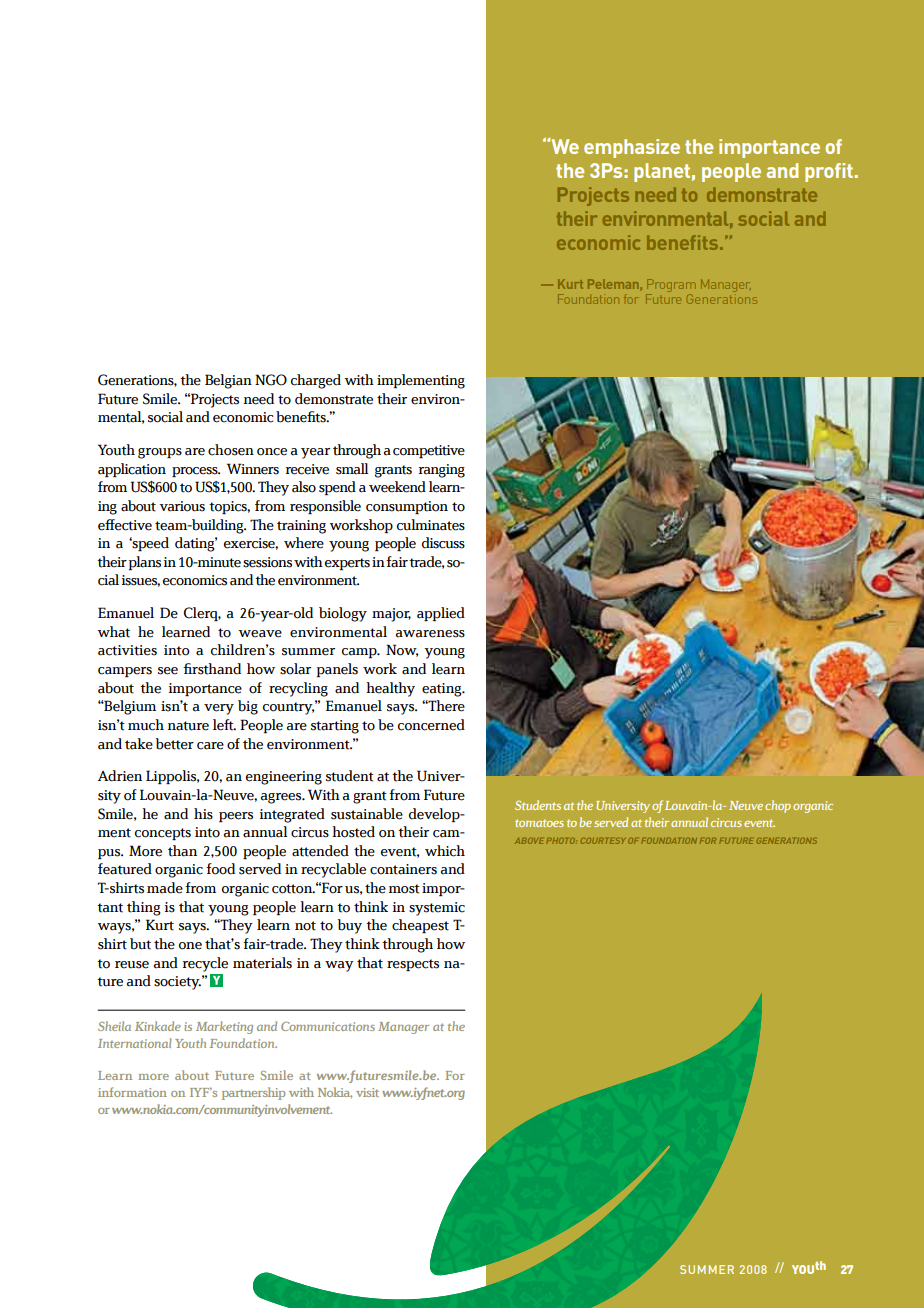  I want to click on process, so click(196, 472).
